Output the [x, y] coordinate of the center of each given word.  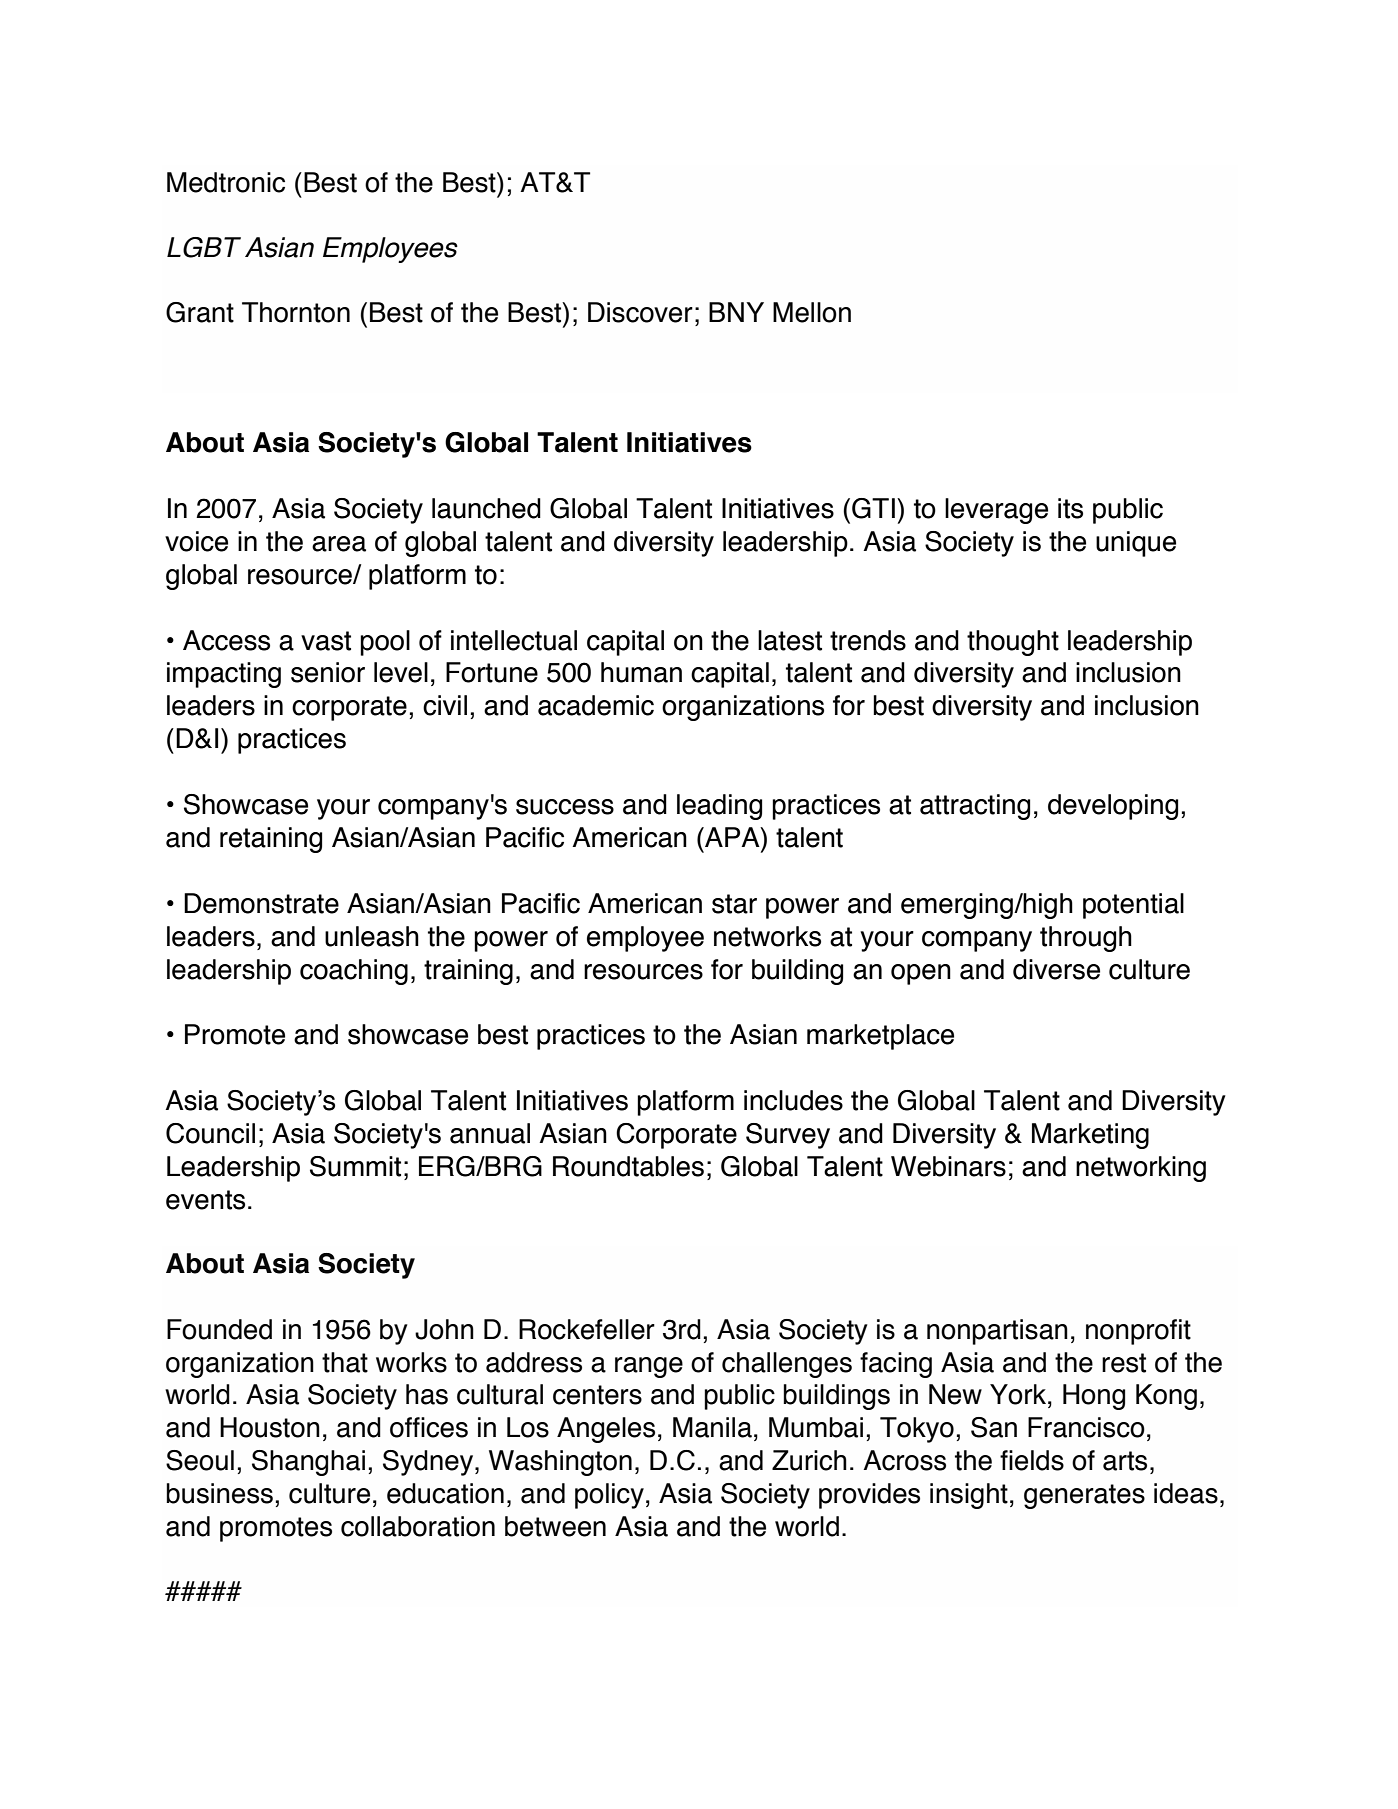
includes [793, 1100]
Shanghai [308, 1463]
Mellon [812, 312]
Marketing [1090, 1136]
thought [1013, 643]
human [641, 672]
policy [609, 1496]
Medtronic [226, 182]
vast [326, 641]
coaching [354, 972]
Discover [640, 312]
